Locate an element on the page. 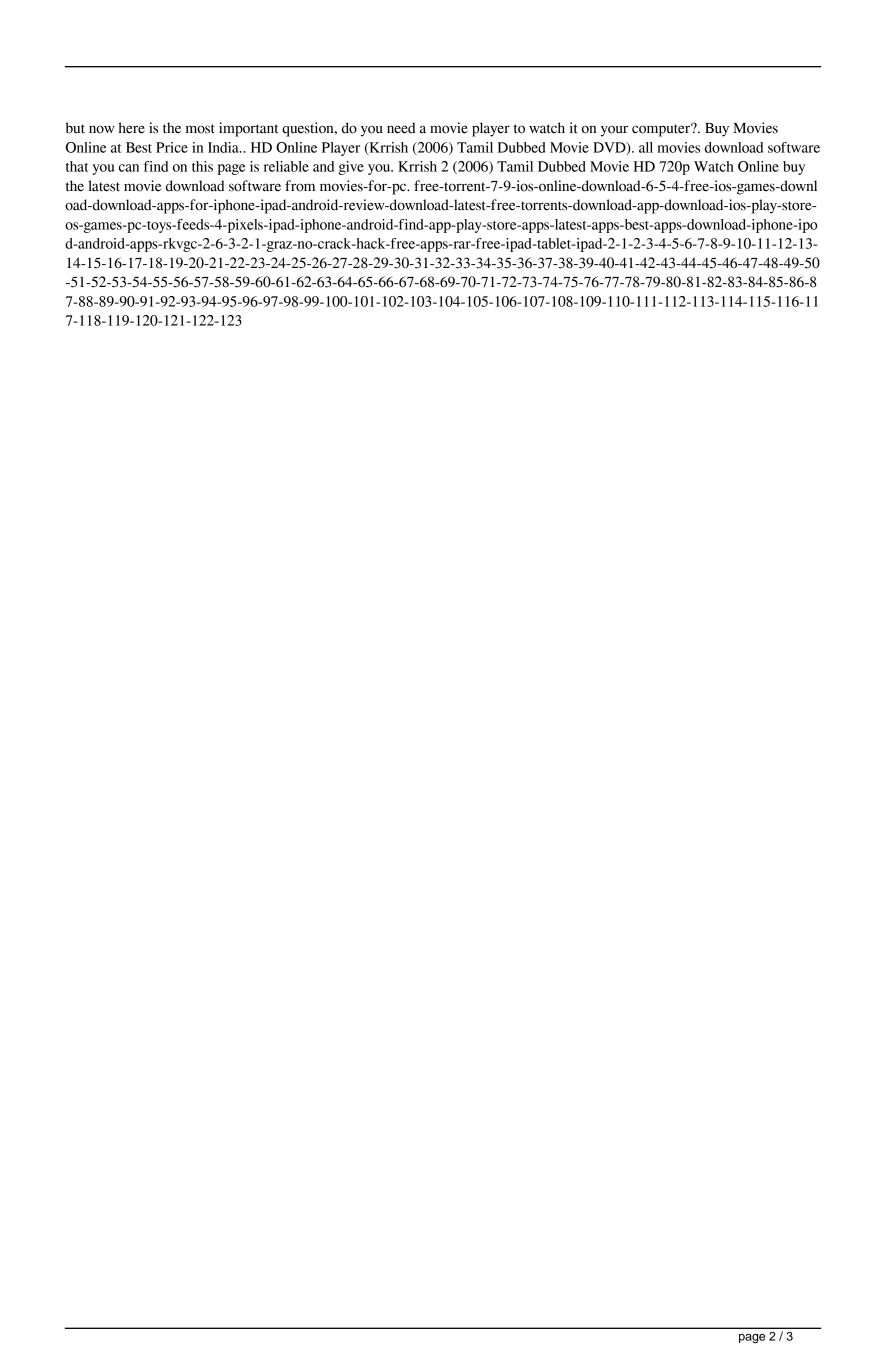 The height and width of the page is (1372, 886). from is located at coordinates (300, 186).
